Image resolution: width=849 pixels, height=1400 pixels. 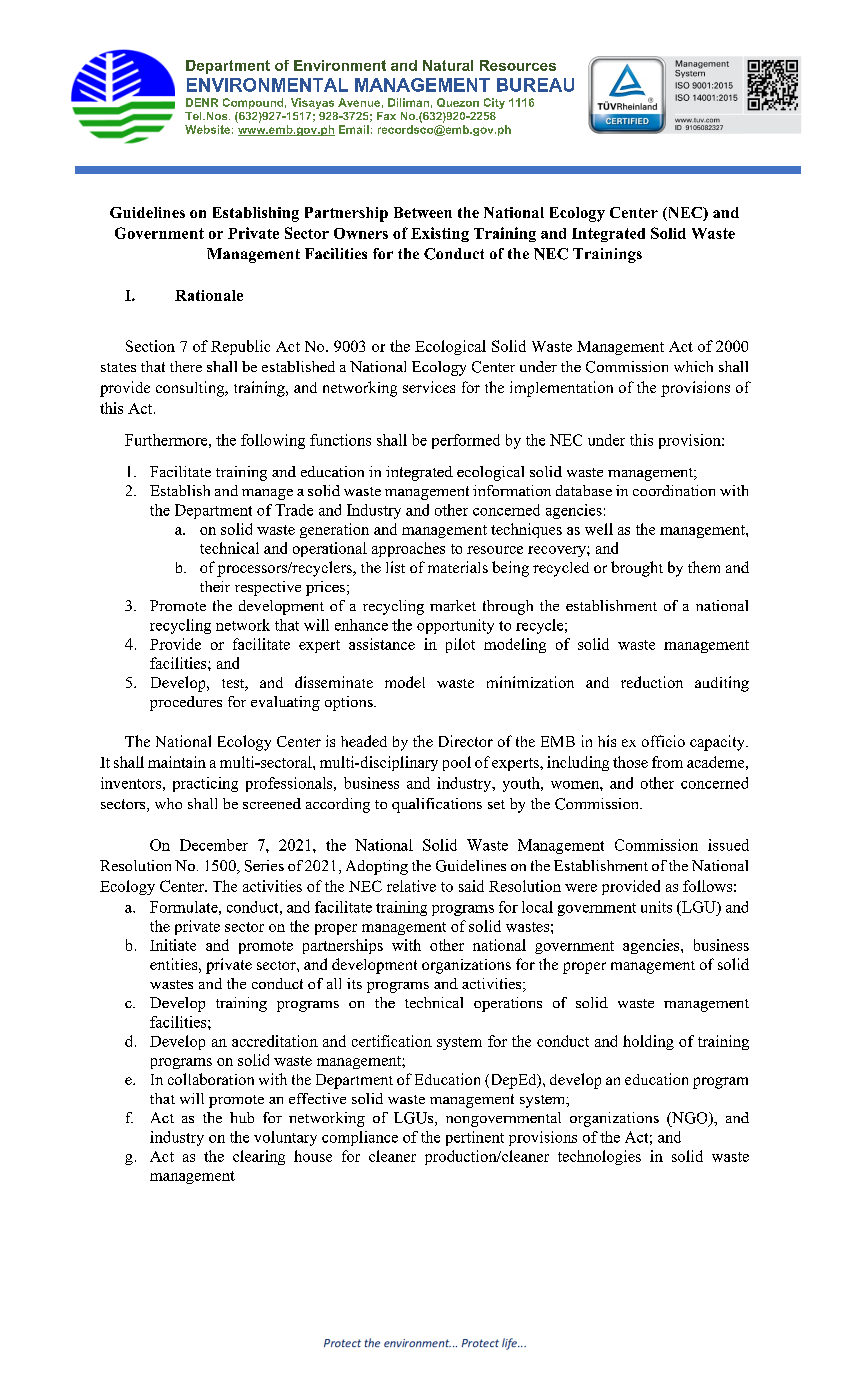 I want to click on hub, so click(x=242, y=1117).
